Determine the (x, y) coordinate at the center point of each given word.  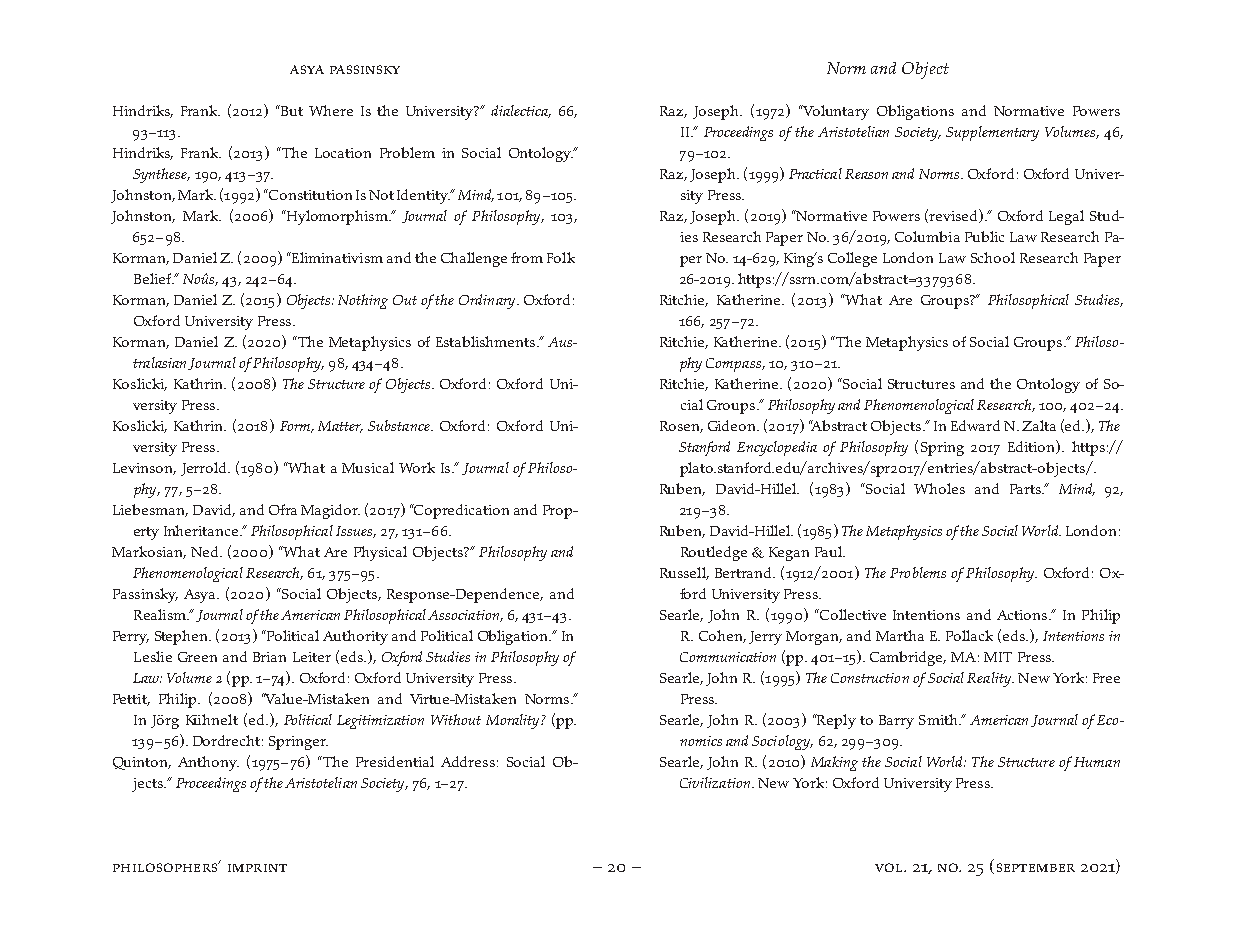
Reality (990, 679)
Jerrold (205, 469)
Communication (728, 657)
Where (331, 110)
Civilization (716, 782)
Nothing (363, 301)
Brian (269, 657)
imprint (257, 868)
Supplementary (992, 133)
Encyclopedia (777, 448)
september (1036, 867)
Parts (1026, 489)
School (993, 257)
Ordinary (488, 301)
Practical (815, 173)
